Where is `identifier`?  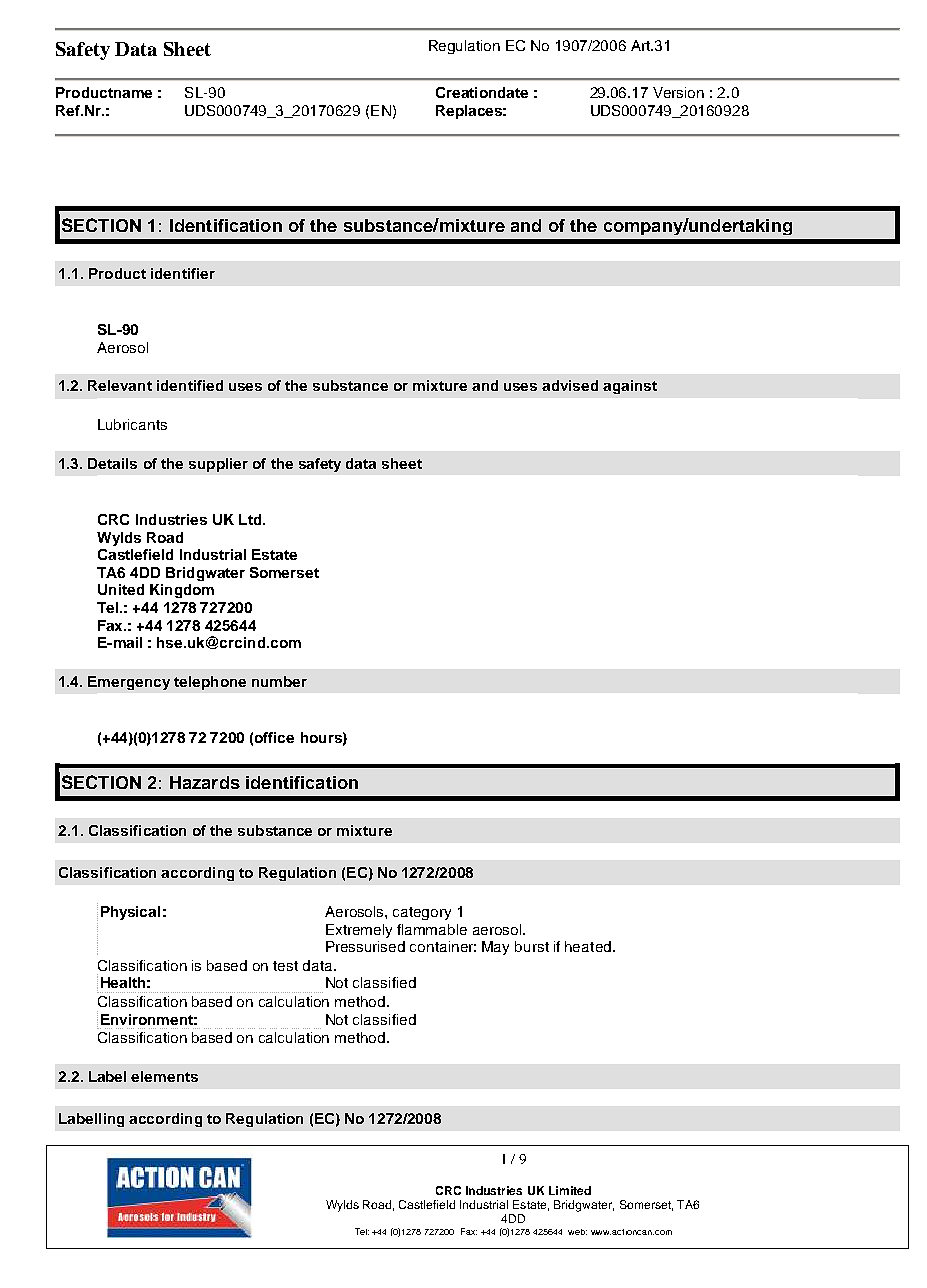
identifier is located at coordinates (183, 273).
